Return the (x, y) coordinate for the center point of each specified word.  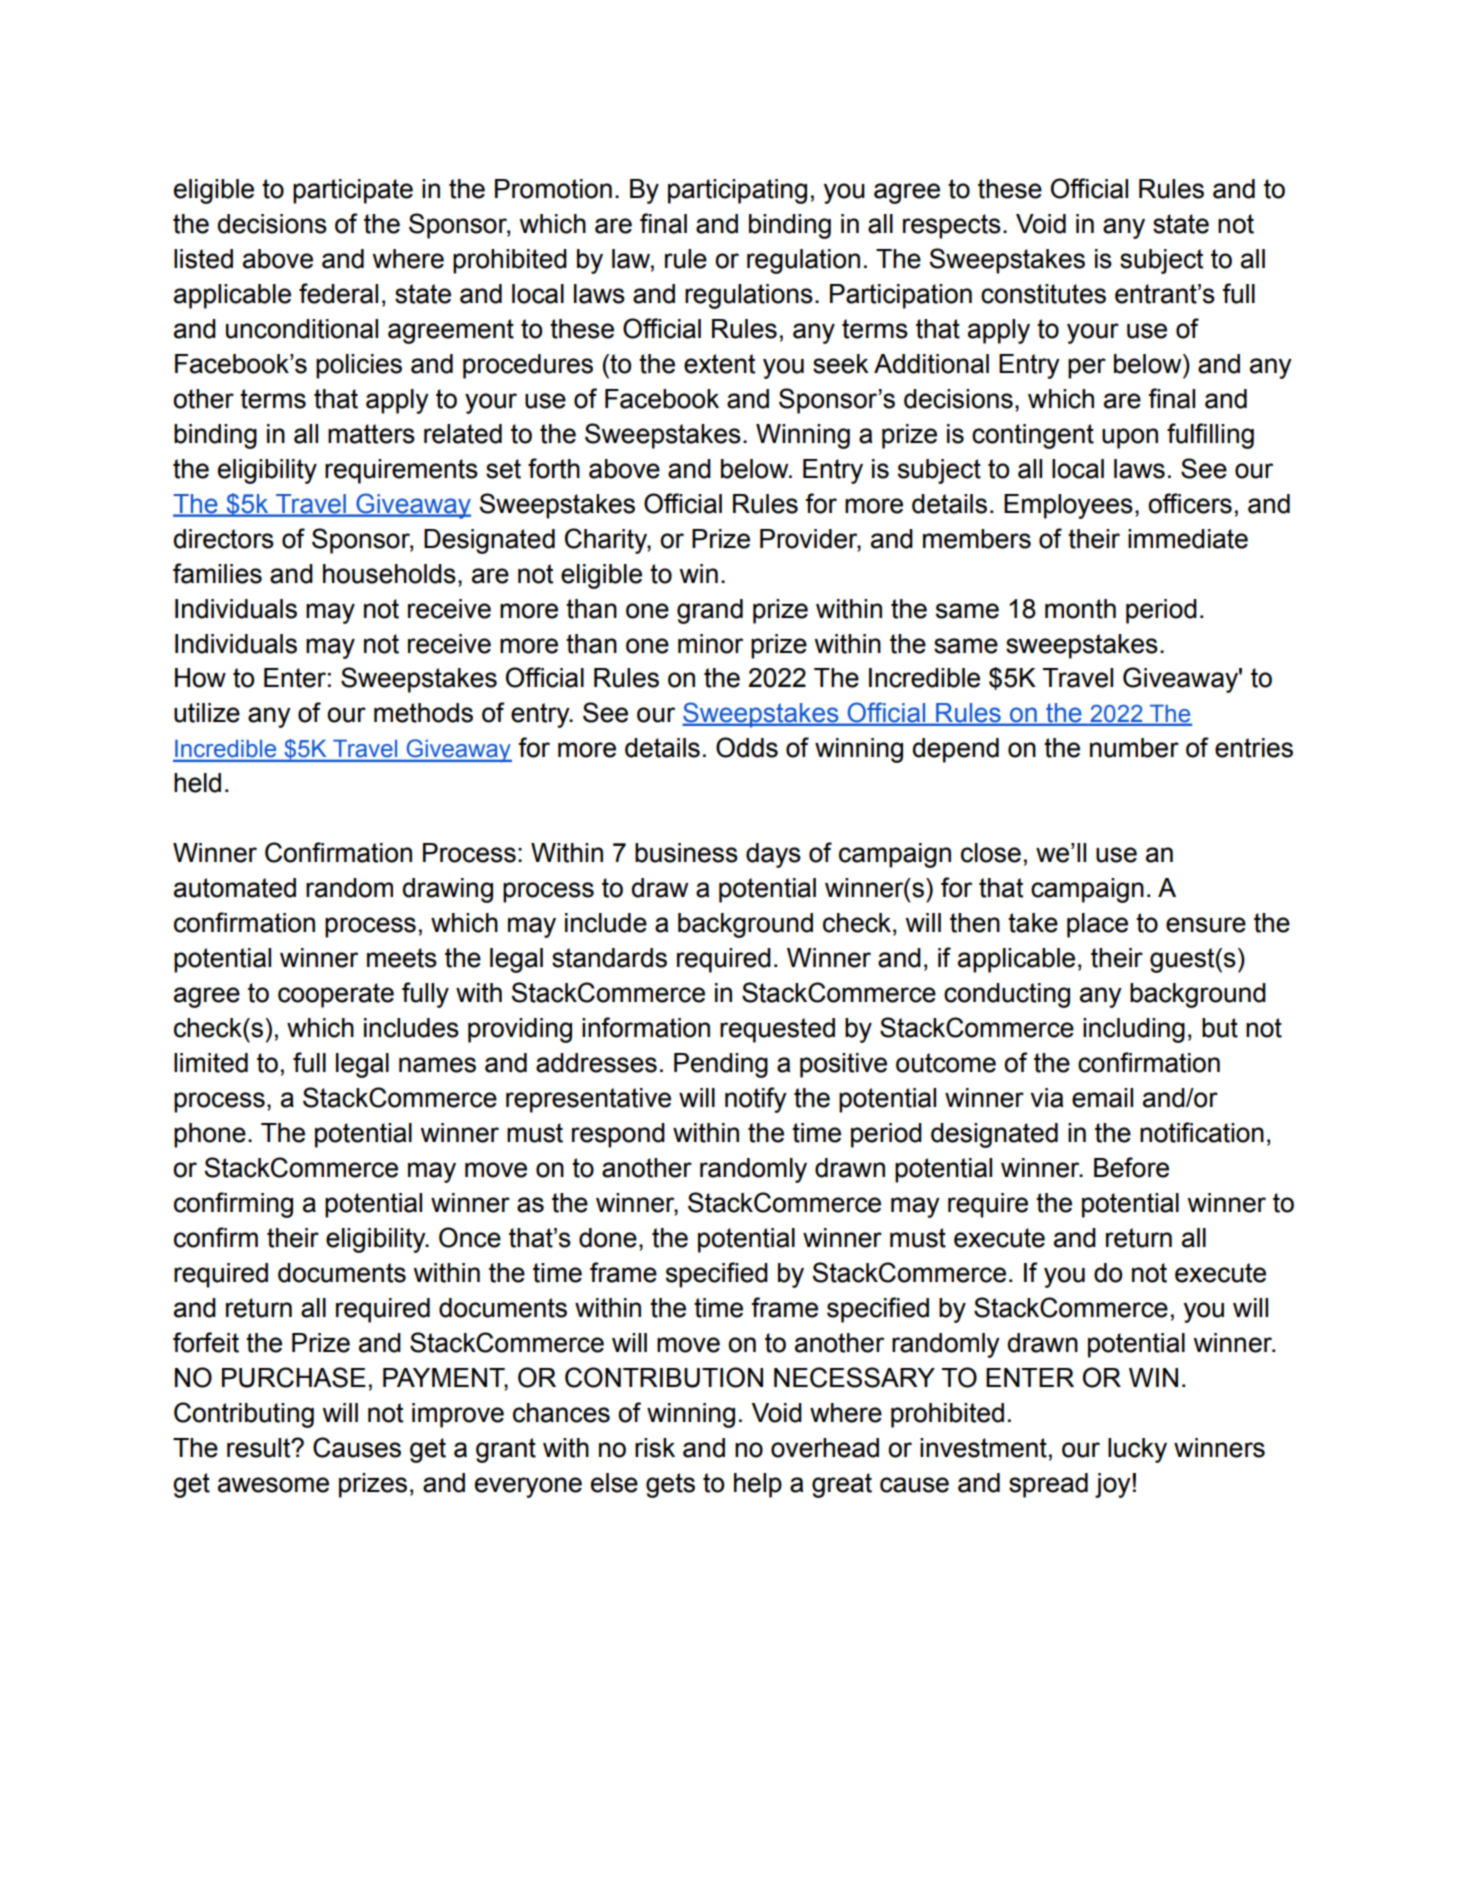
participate (353, 191)
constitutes (1043, 294)
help (758, 1485)
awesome (273, 1485)
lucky (1137, 1450)
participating (737, 191)
